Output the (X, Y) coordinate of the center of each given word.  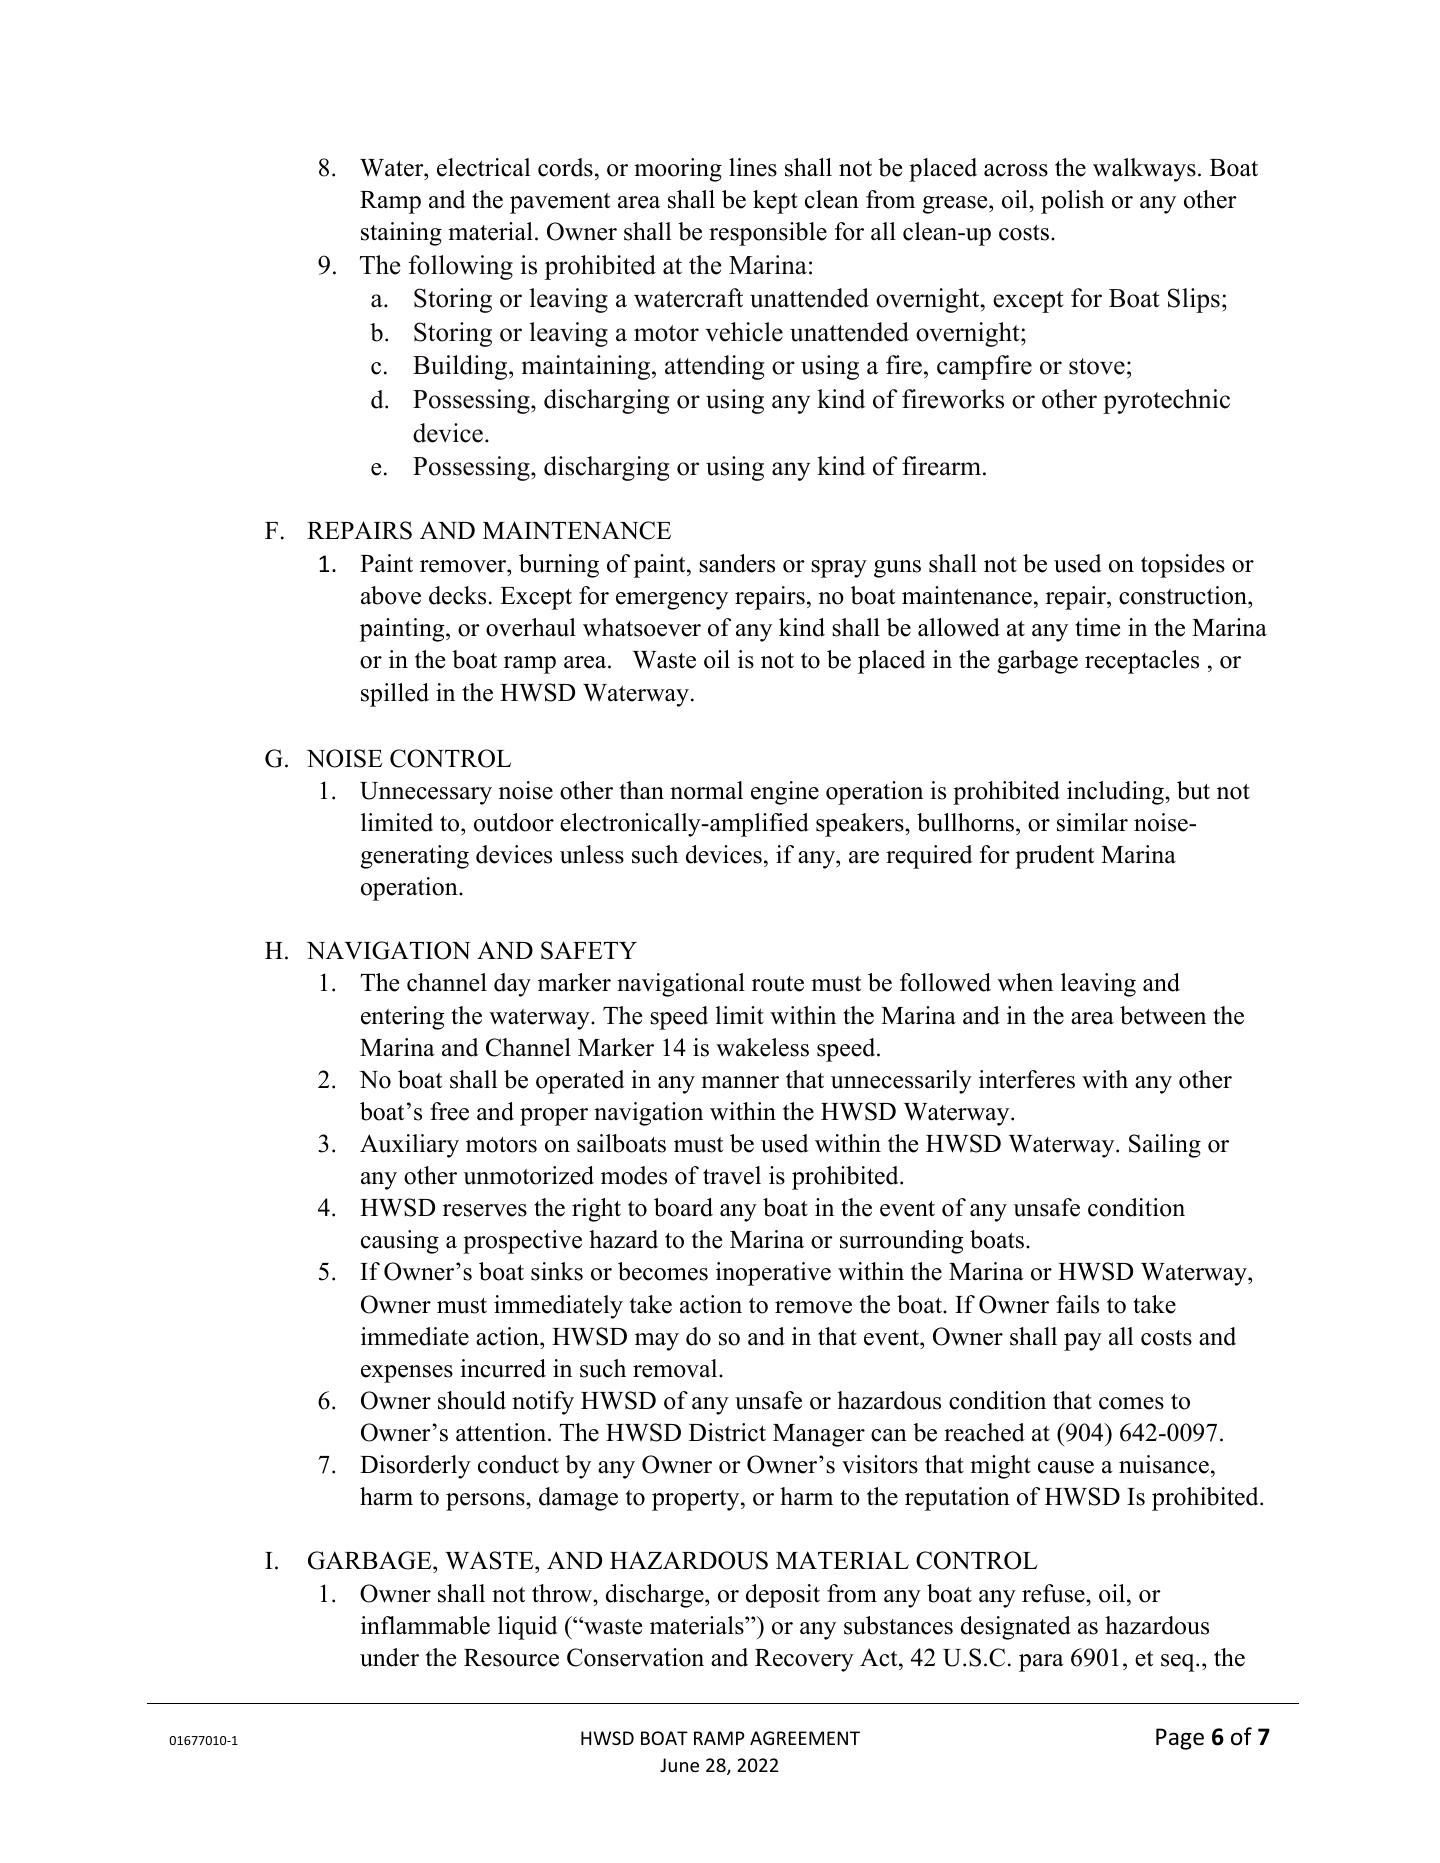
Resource (511, 1658)
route (778, 984)
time (1097, 627)
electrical (483, 167)
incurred (503, 1368)
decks (457, 595)
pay (1083, 1342)
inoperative (773, 1274)
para (1041, 1663)
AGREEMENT (805, 1738)
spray (839, 569)
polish (1072, 202)
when (1025, 982)
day (512, 985)
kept (775, 202)
